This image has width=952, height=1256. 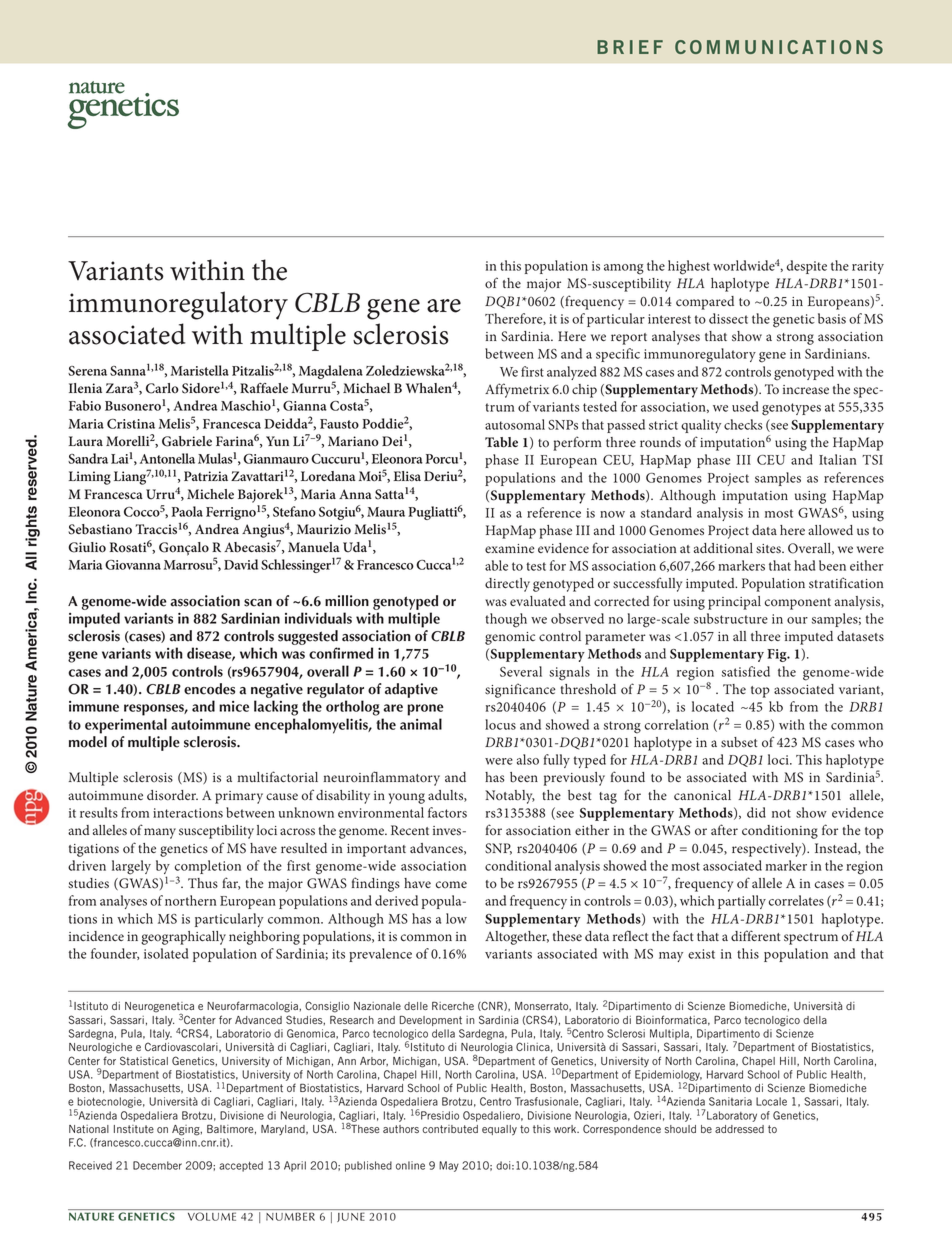 I want to click on correlates, so click(x=796, y=900).
